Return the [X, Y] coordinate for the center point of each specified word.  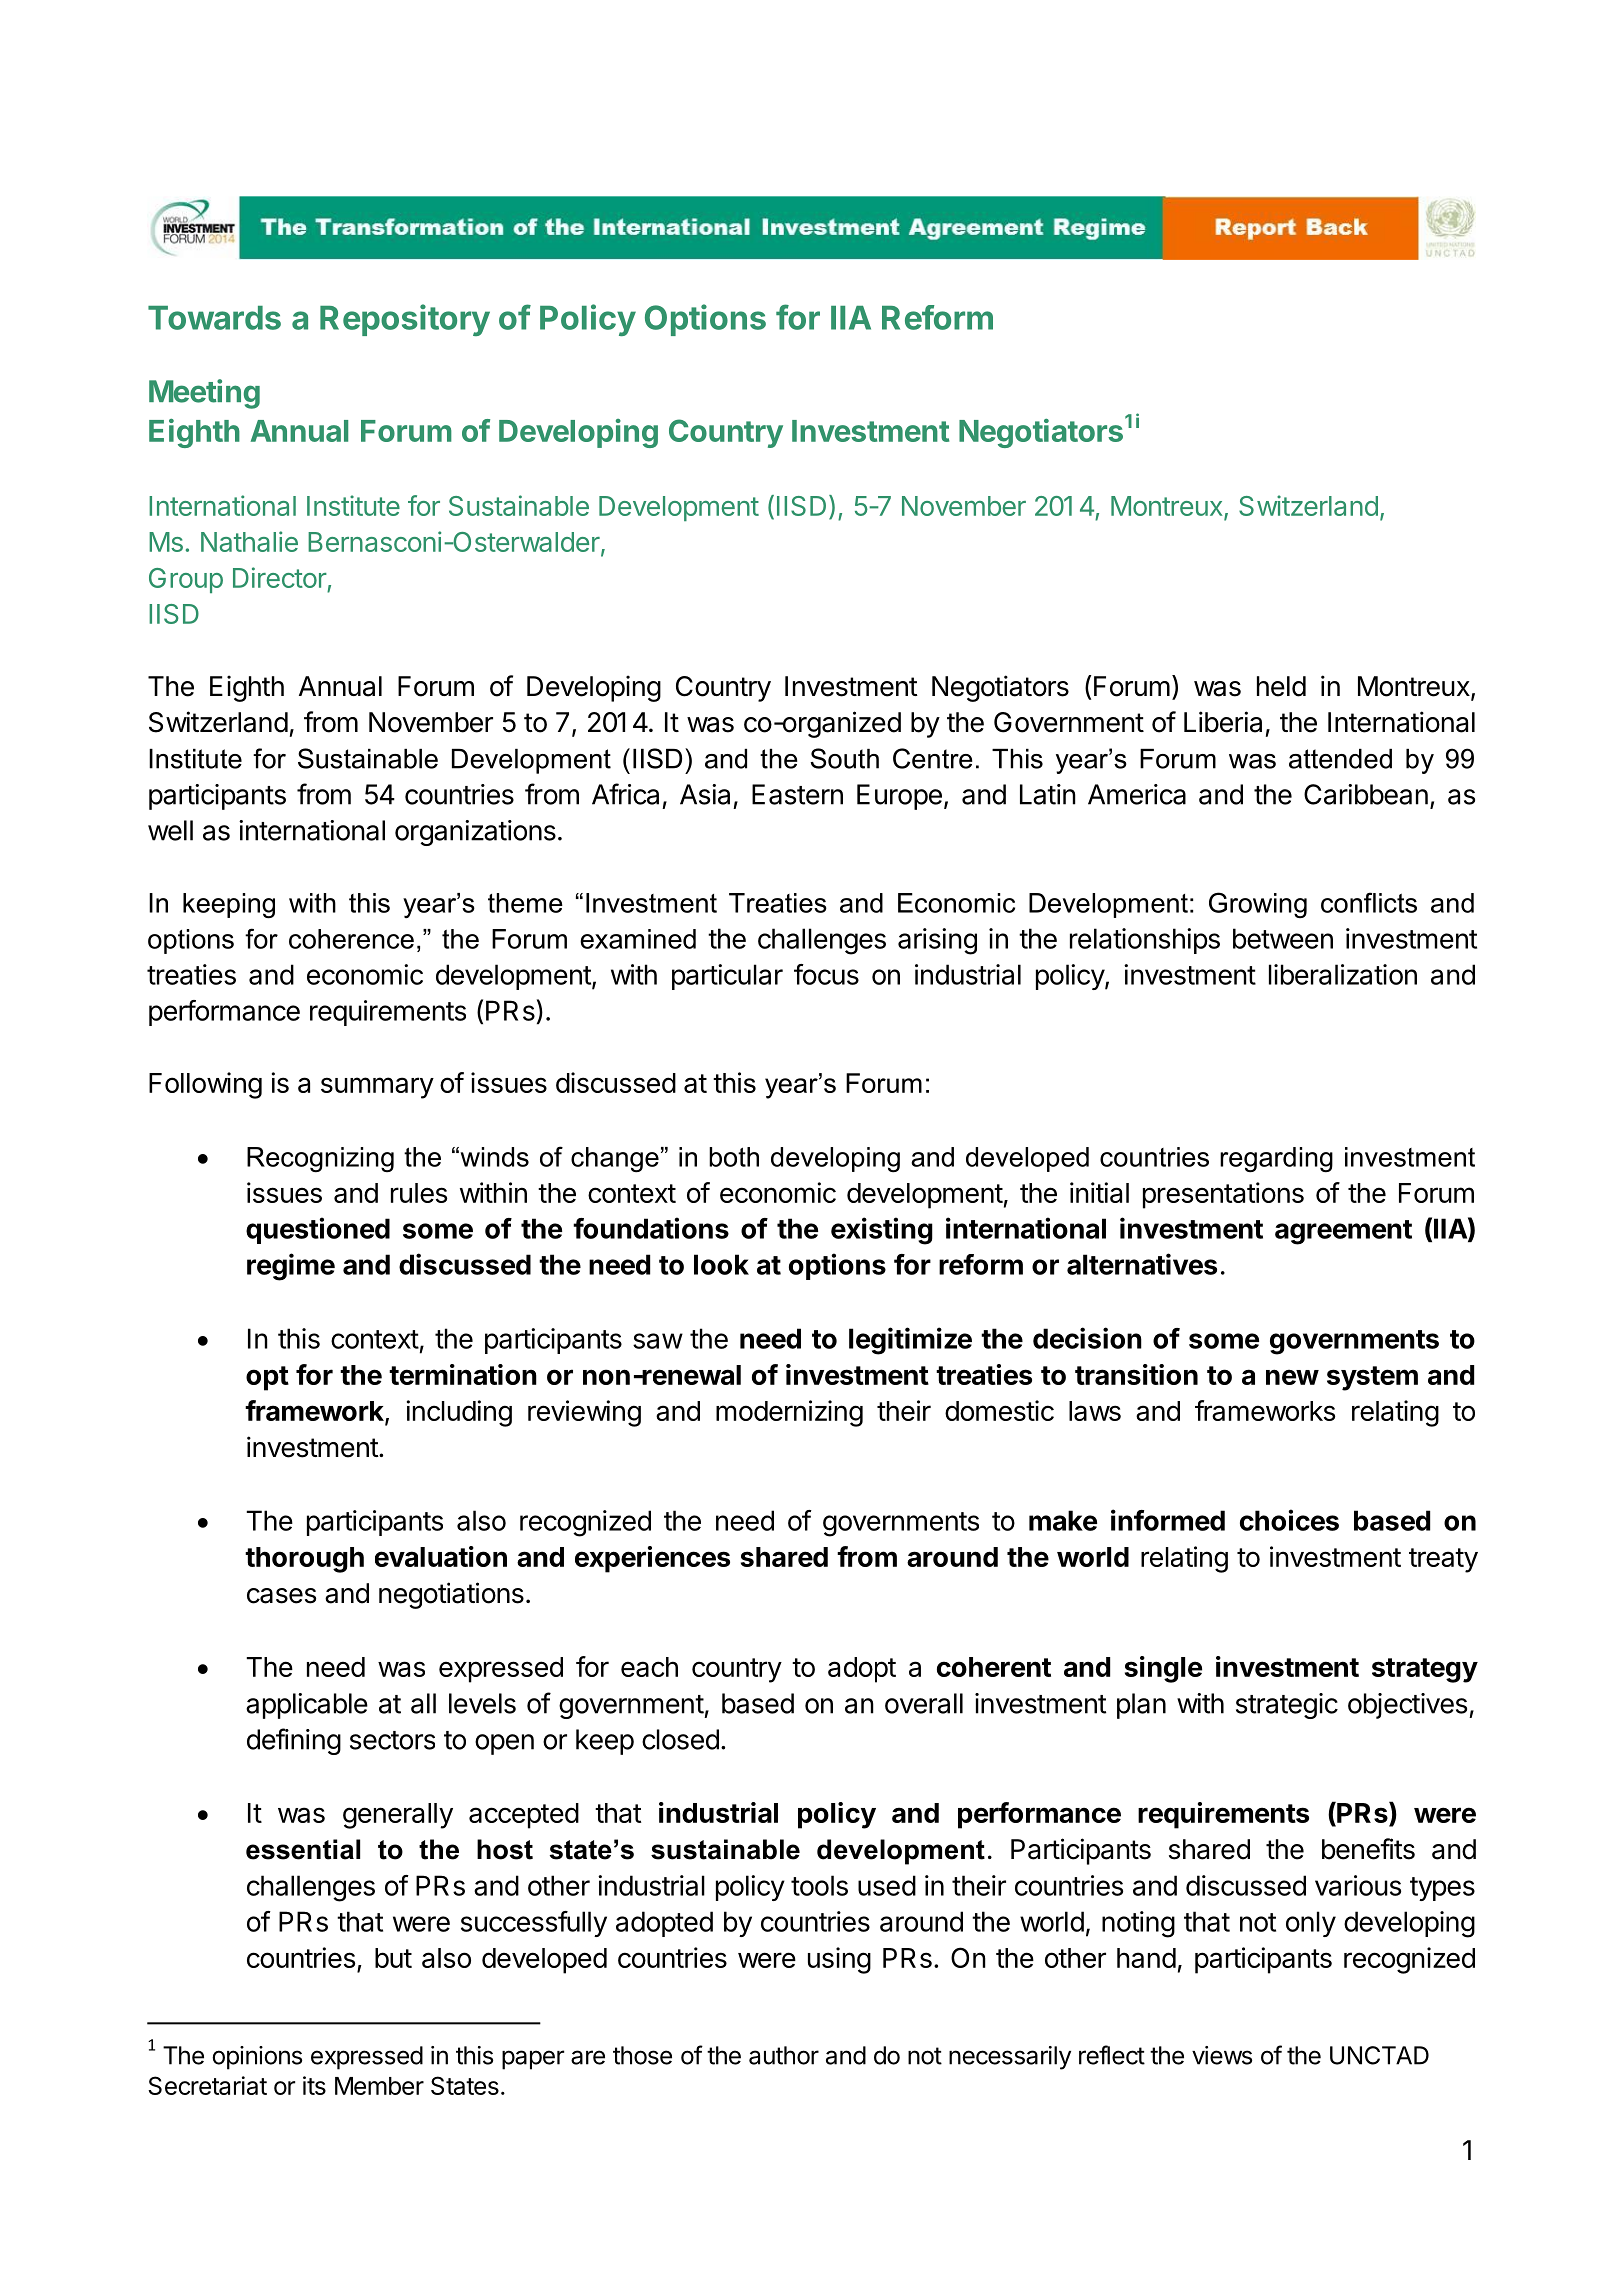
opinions [257, 2058]
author [784, 2055]
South [844, 758]
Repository [405, 320]
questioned [318, 1230]
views [1222, 2055]
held [1281, 686]
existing [882, 1231]
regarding [1276, 1160]
